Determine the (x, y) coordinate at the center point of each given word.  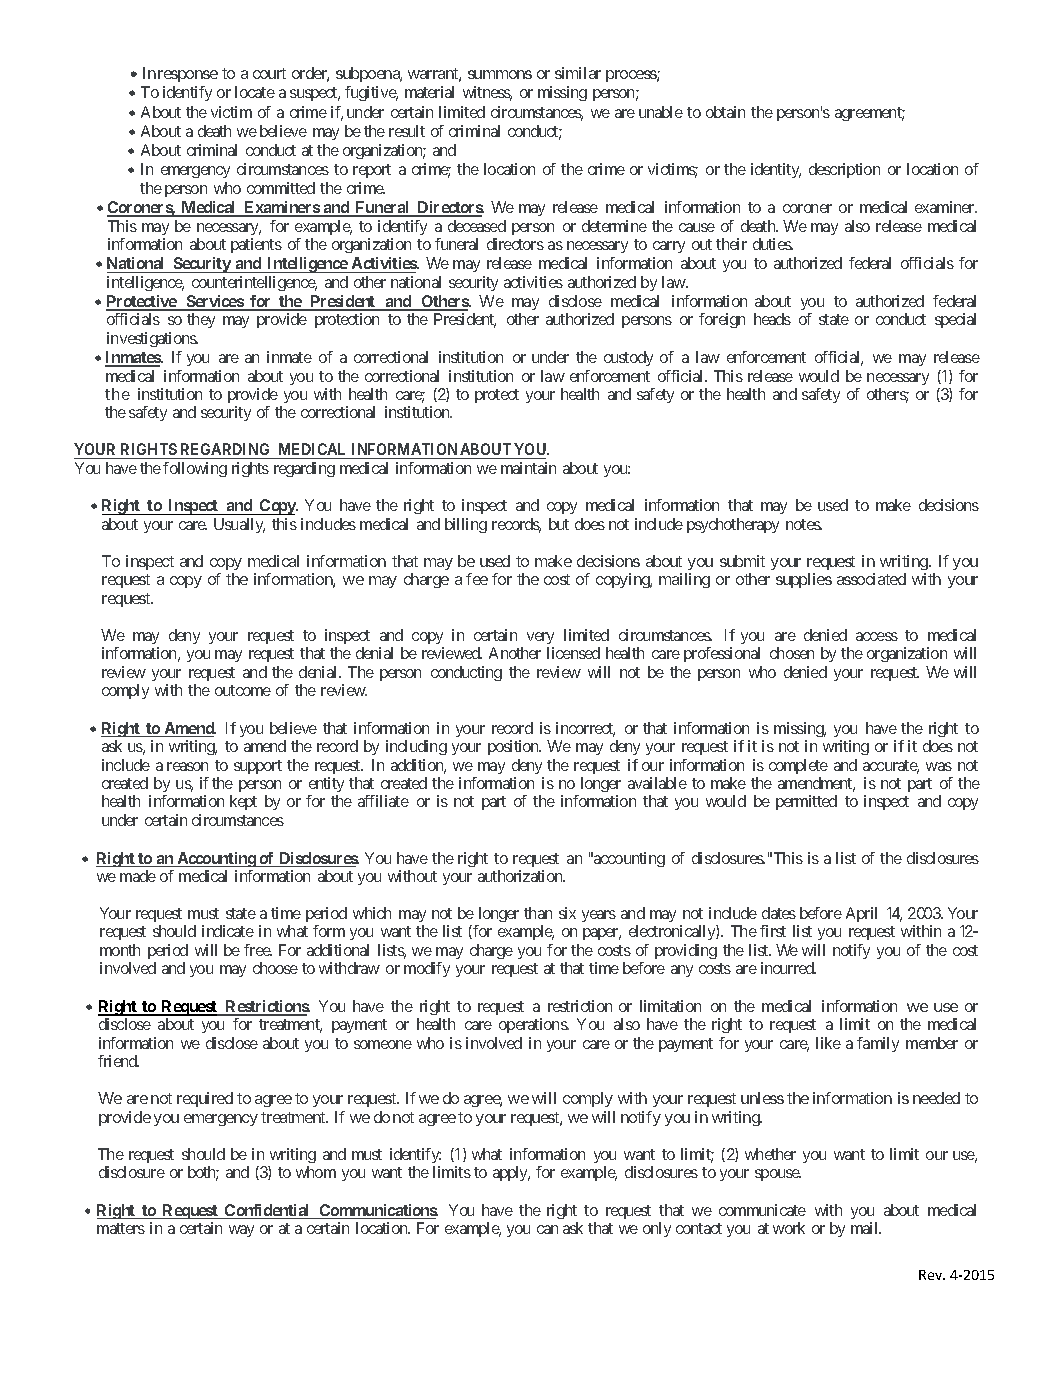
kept (243, 802)
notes (804, 524)
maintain (528, 468)
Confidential (268, 1211)
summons (500, 74)
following (195, 469)
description (844, 170)
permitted (806, 802)
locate (255, 92)
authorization (521, 876)
